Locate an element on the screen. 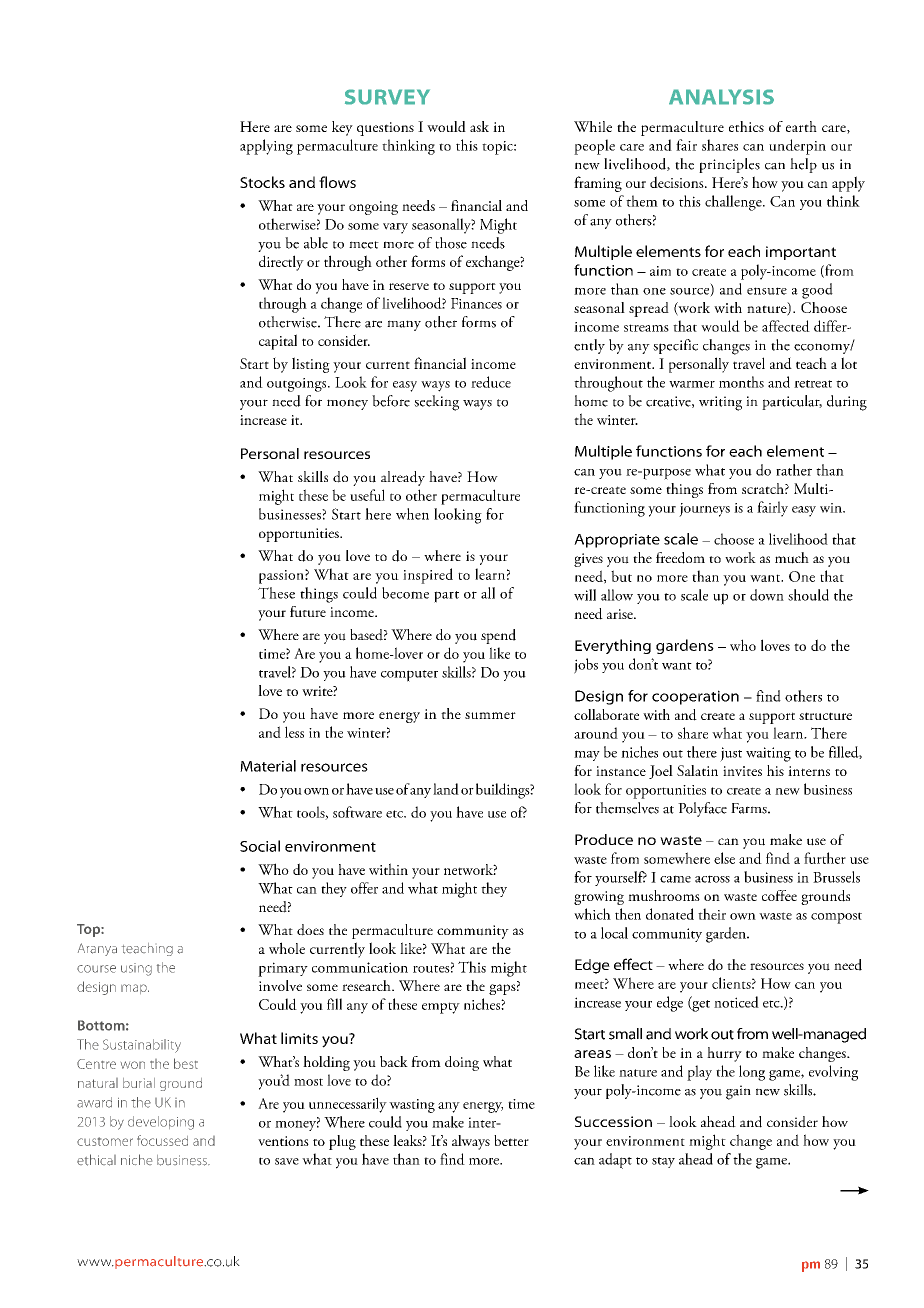 The image size is (924, 1308). Stocks is located at coordinates (262, 182).
